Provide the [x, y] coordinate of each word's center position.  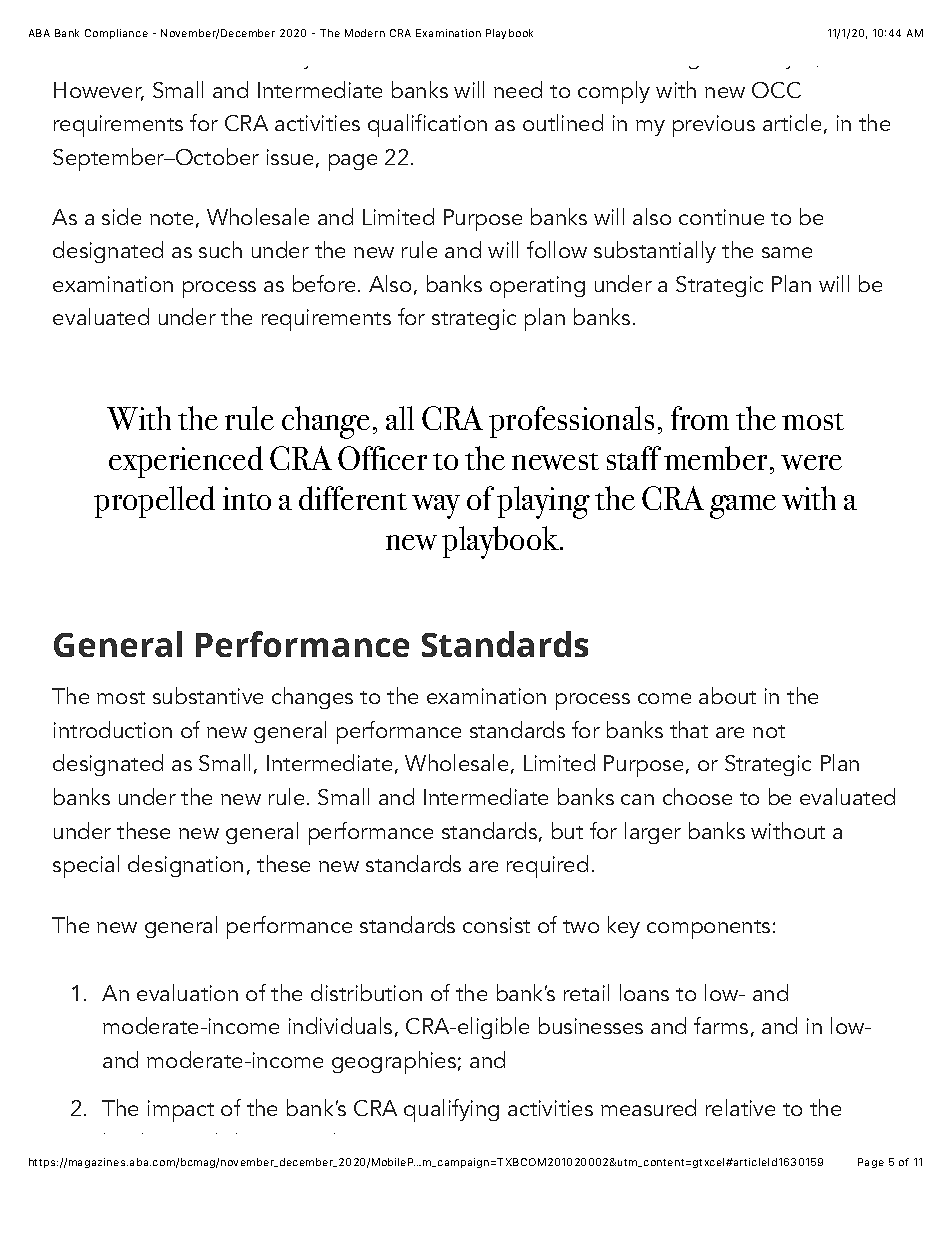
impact [181, 1111]
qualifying [451, 1110]
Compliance [116, 34]
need [518, 89]
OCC [776, 90]
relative [740, 1107]
